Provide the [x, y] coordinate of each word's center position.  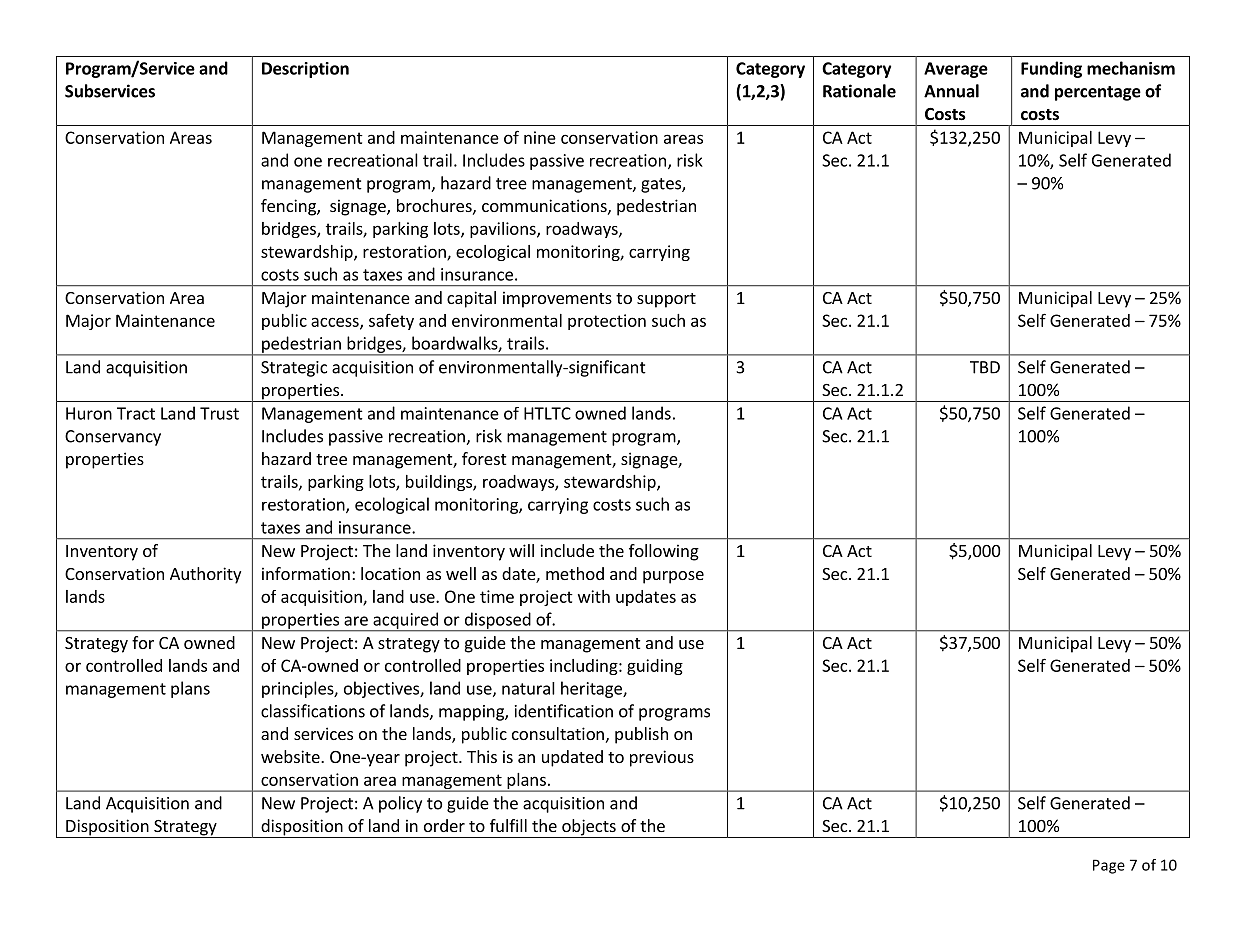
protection [607, 322]
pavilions [504, 230]
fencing [289, 207]
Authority [205, 575]
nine [540, 137]
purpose [673, 577]
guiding [655, 667]
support [666, 300]
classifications [313, 711]
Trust [219, 413]
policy [400, 804]
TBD [985, 367]
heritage [592, 689]
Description [305, 70]
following [664, 552]
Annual [951, 91]
